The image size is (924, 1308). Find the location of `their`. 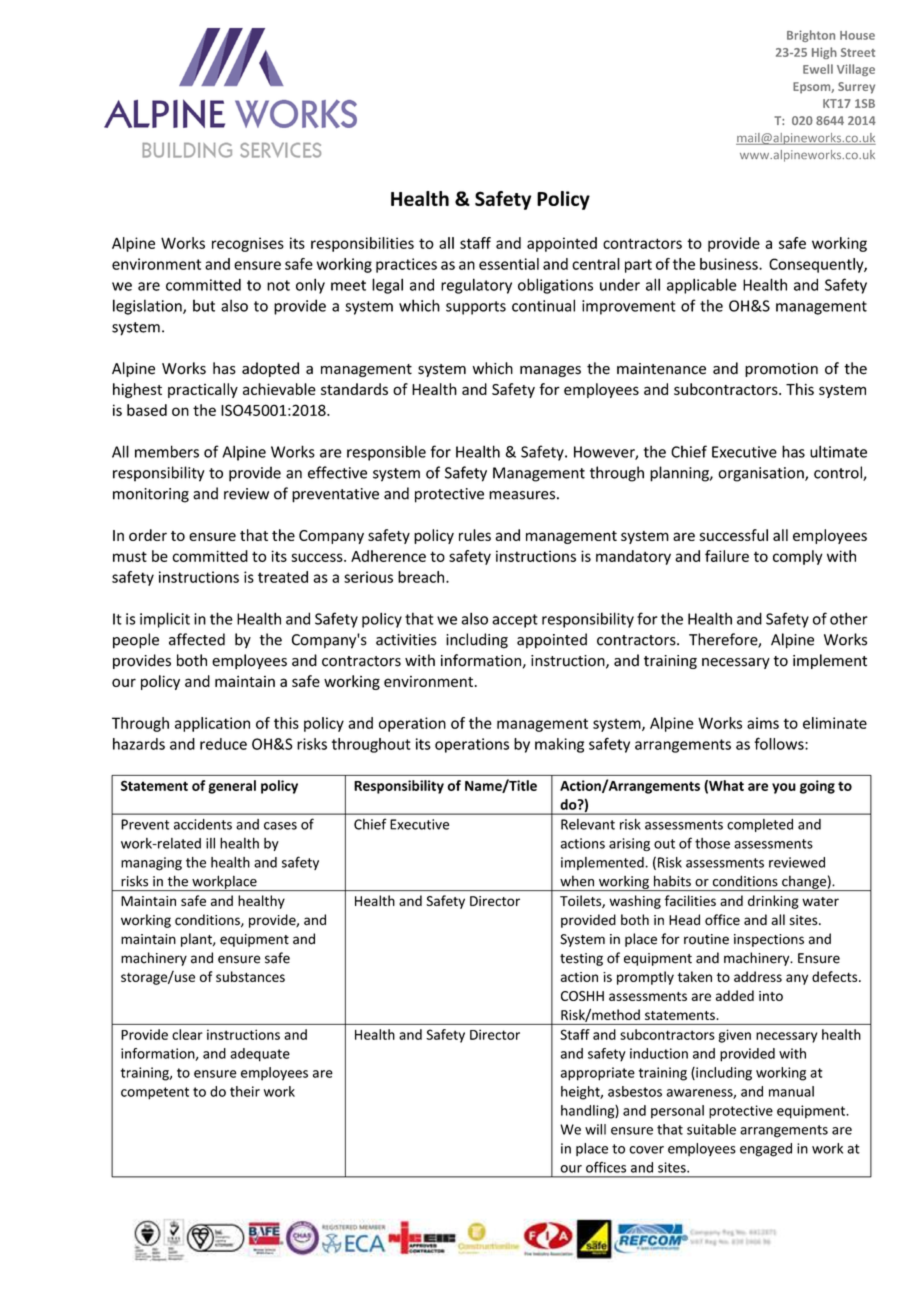

their is located at coordinates (245, 1091).
